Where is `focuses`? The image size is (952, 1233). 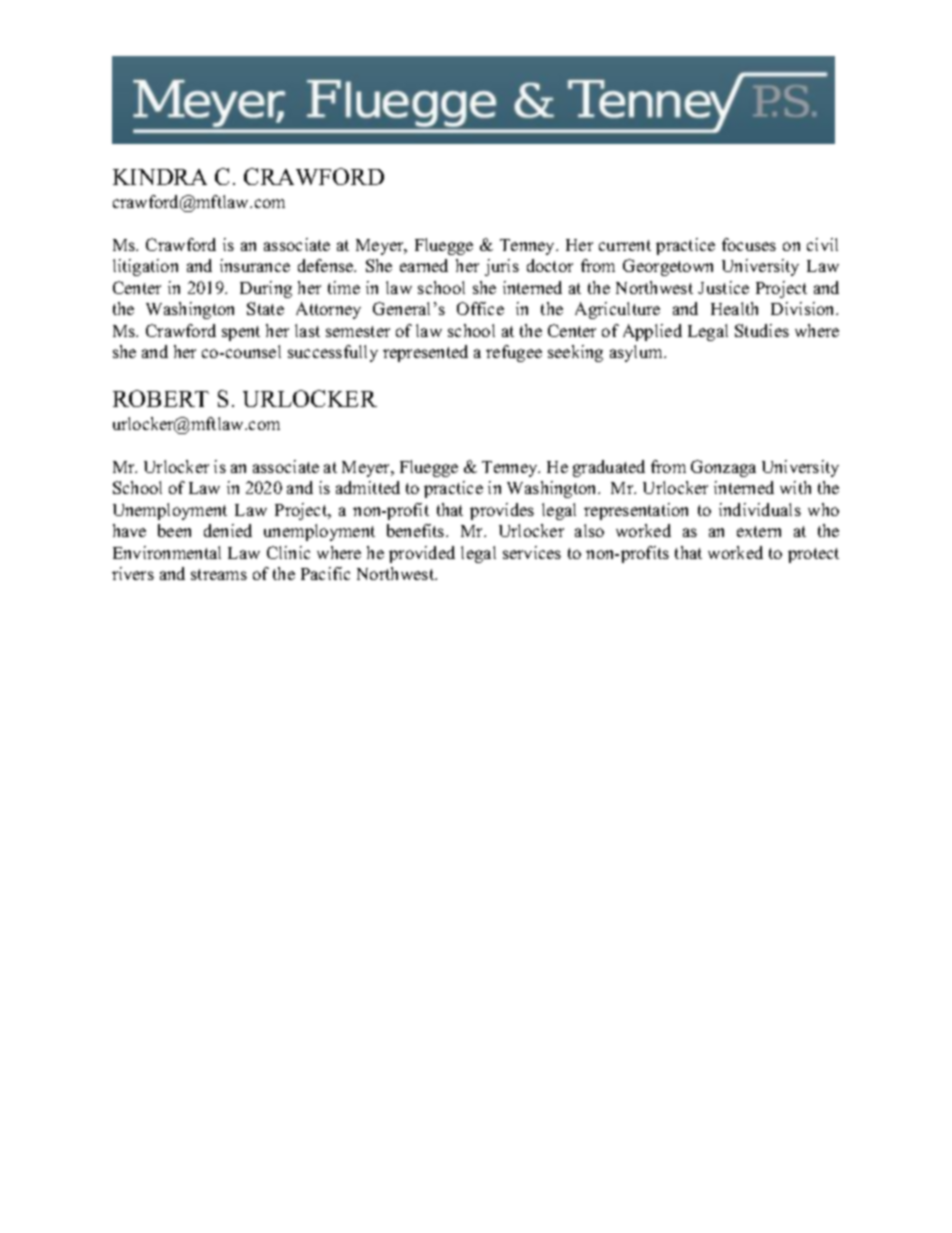 focuses is located at coordinates (749, 244).
